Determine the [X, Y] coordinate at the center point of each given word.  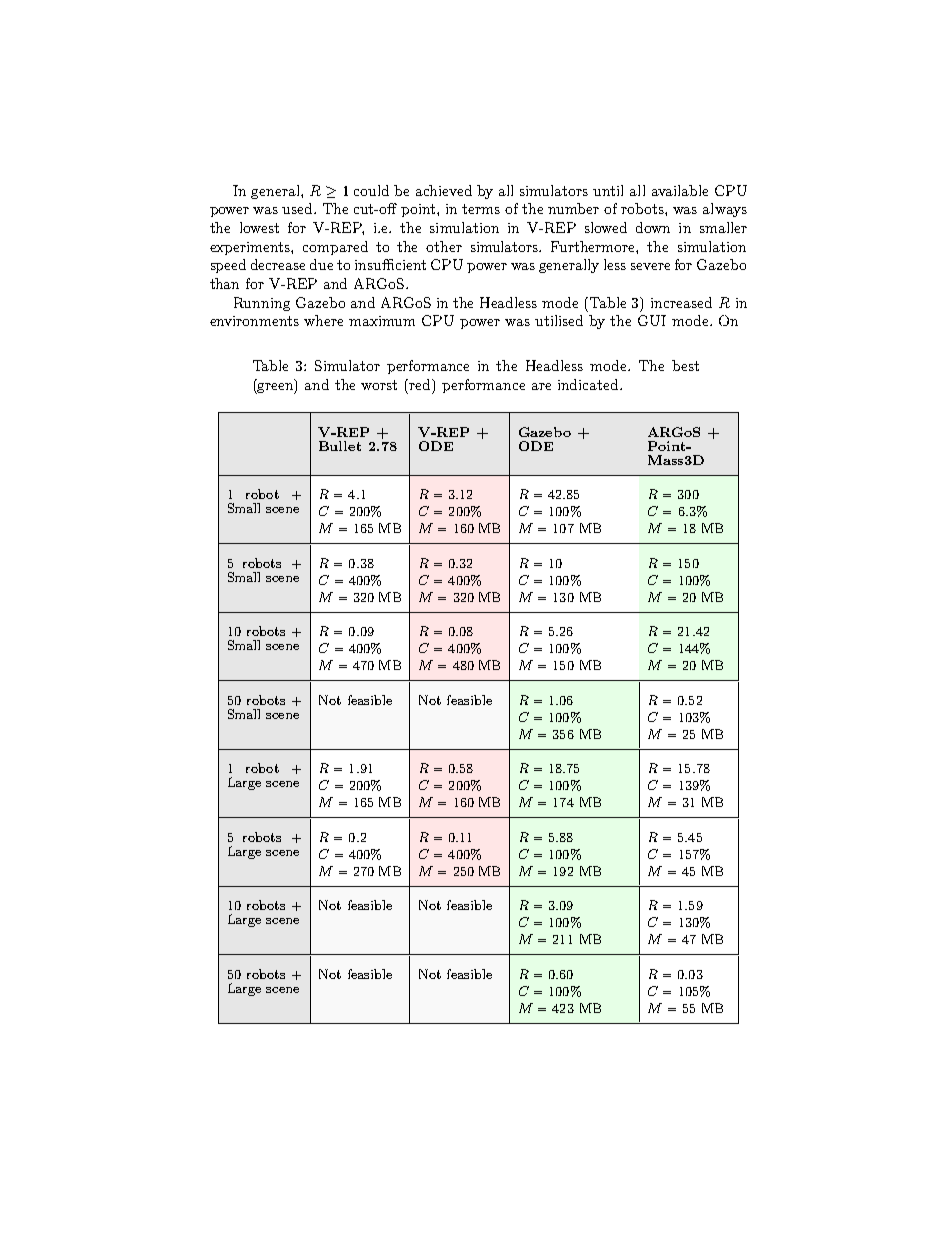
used [299, 208]
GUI [652, 320]
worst [379, 385]
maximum [382, 321]
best [685, 365]
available [680, 190]
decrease [278, 264]
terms [481, 209]
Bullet [340, 446]
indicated [589, 384]
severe [650, 266]
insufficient [390, 264]
